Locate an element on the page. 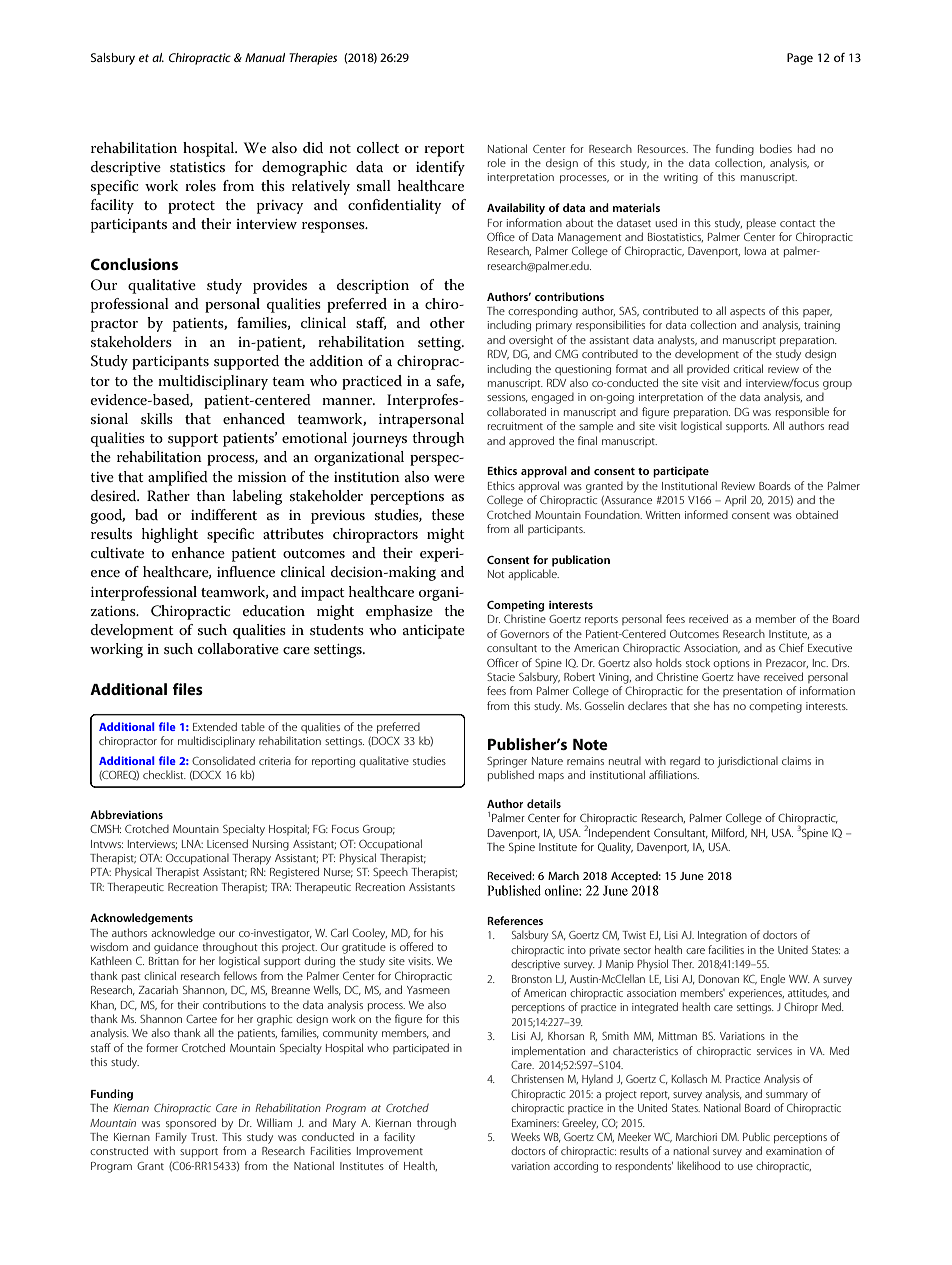  corresponding is located at coordinates (543, 312).
